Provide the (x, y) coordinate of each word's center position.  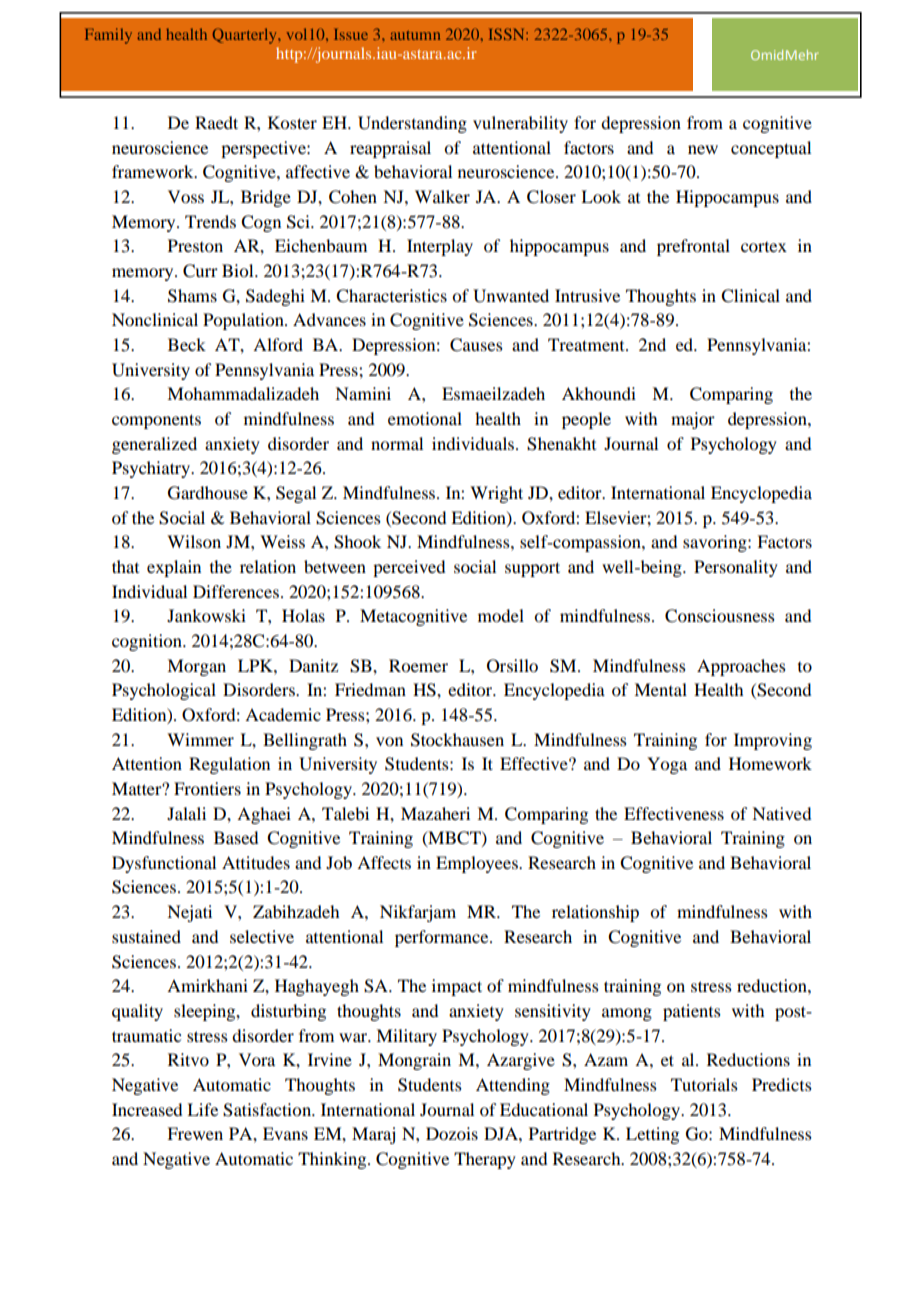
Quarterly (246, 36)
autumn (415, 35)
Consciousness (720, 616)
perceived (409, 568)
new (703, 149)
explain (174, 568)
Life (202, 1109)
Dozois (452, 1133)
